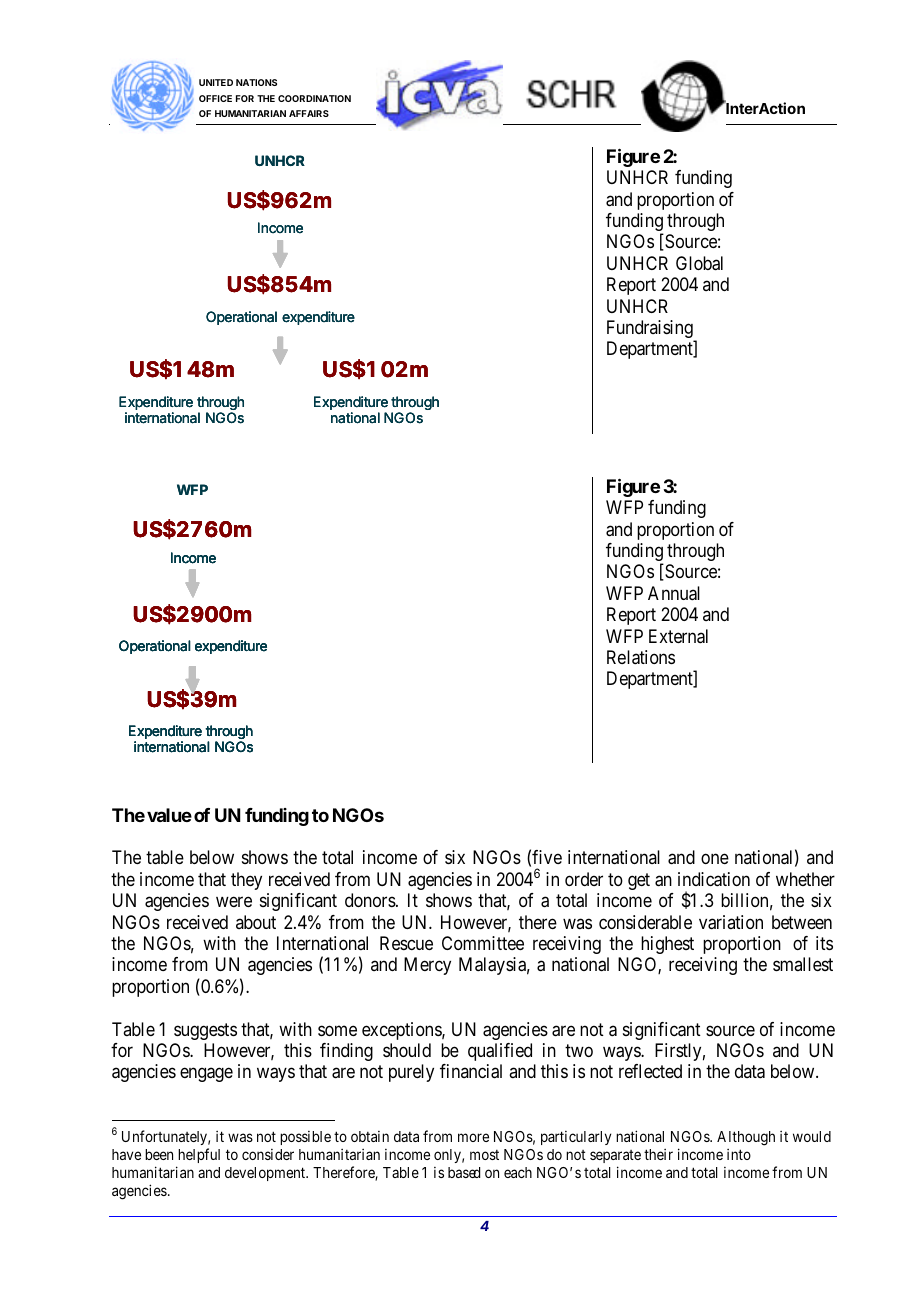  Describe the element at coordinates (641, 657) in the screenshot. I see `Relations` at that location.
